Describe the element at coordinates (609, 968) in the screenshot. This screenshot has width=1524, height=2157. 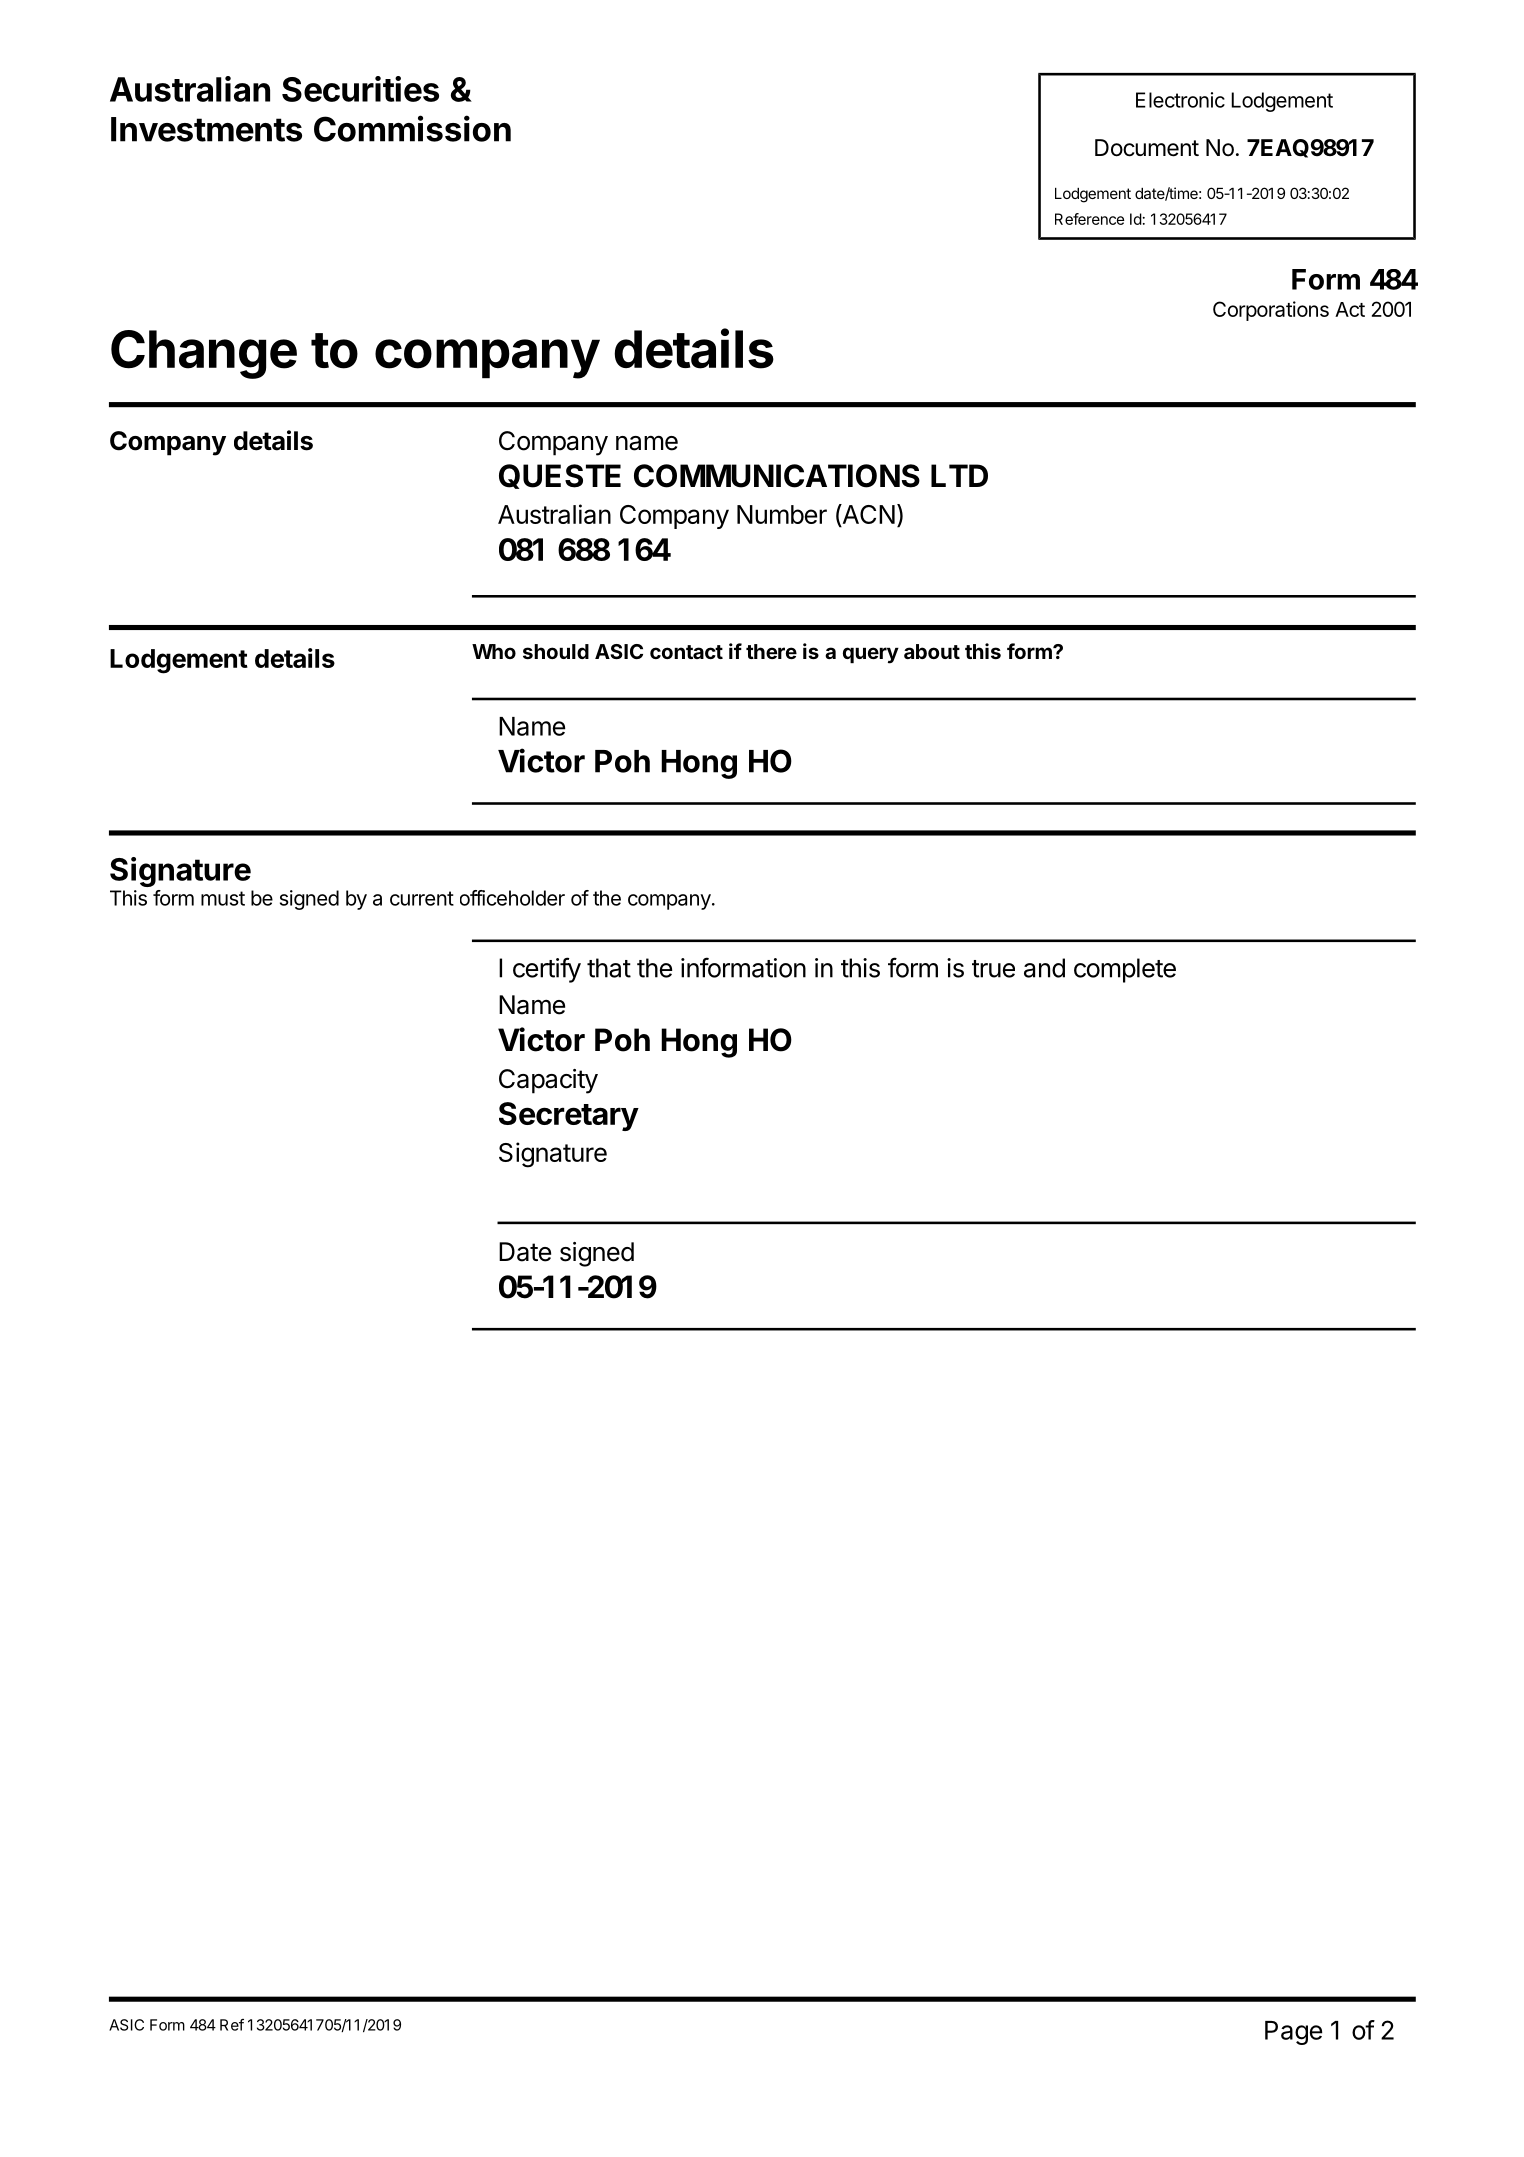
I see `that` at that location.
